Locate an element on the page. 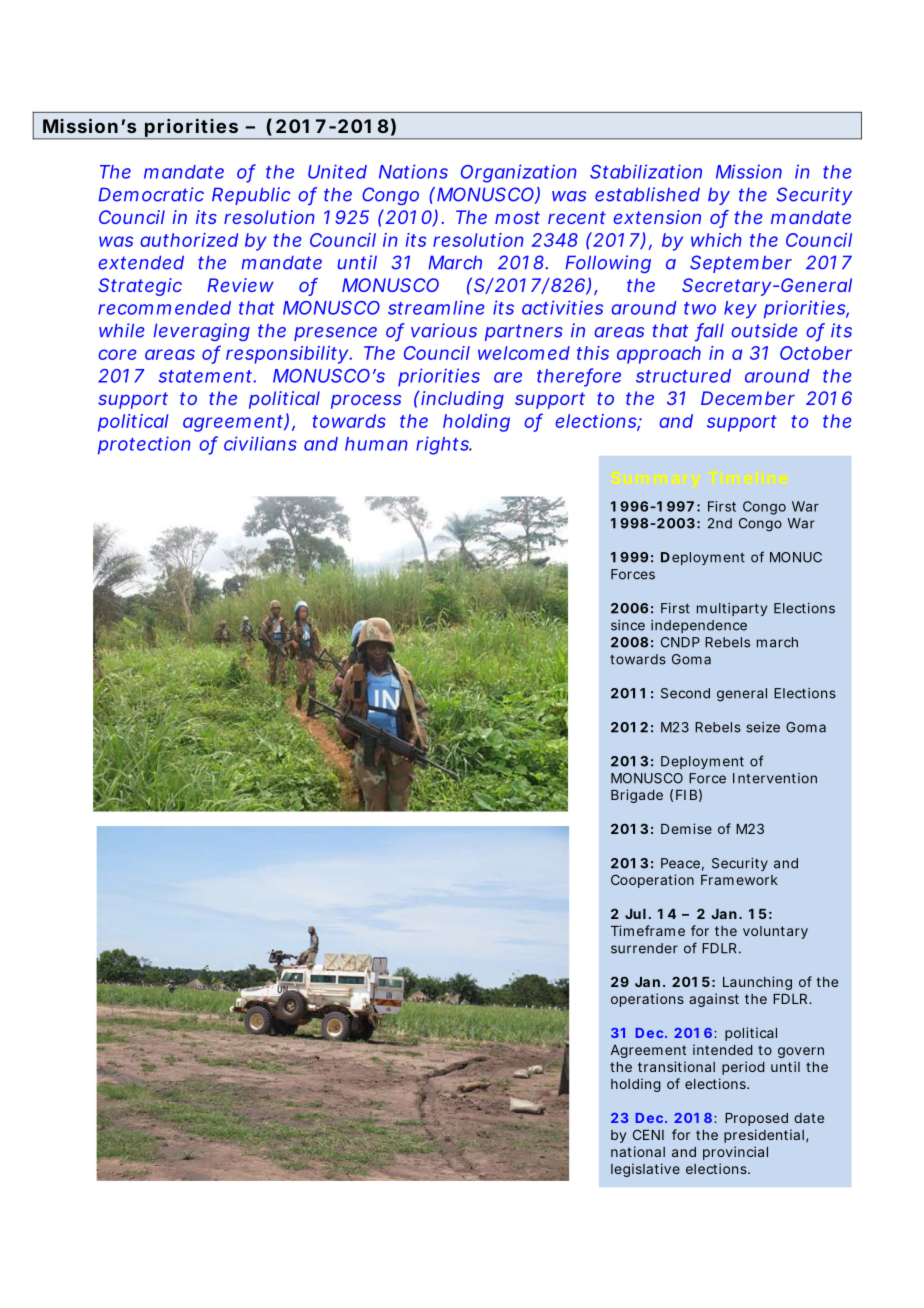 Image resolution: width=924 pixels, height=1308 pixels. Democratic is located at coordinates (151, 194).
